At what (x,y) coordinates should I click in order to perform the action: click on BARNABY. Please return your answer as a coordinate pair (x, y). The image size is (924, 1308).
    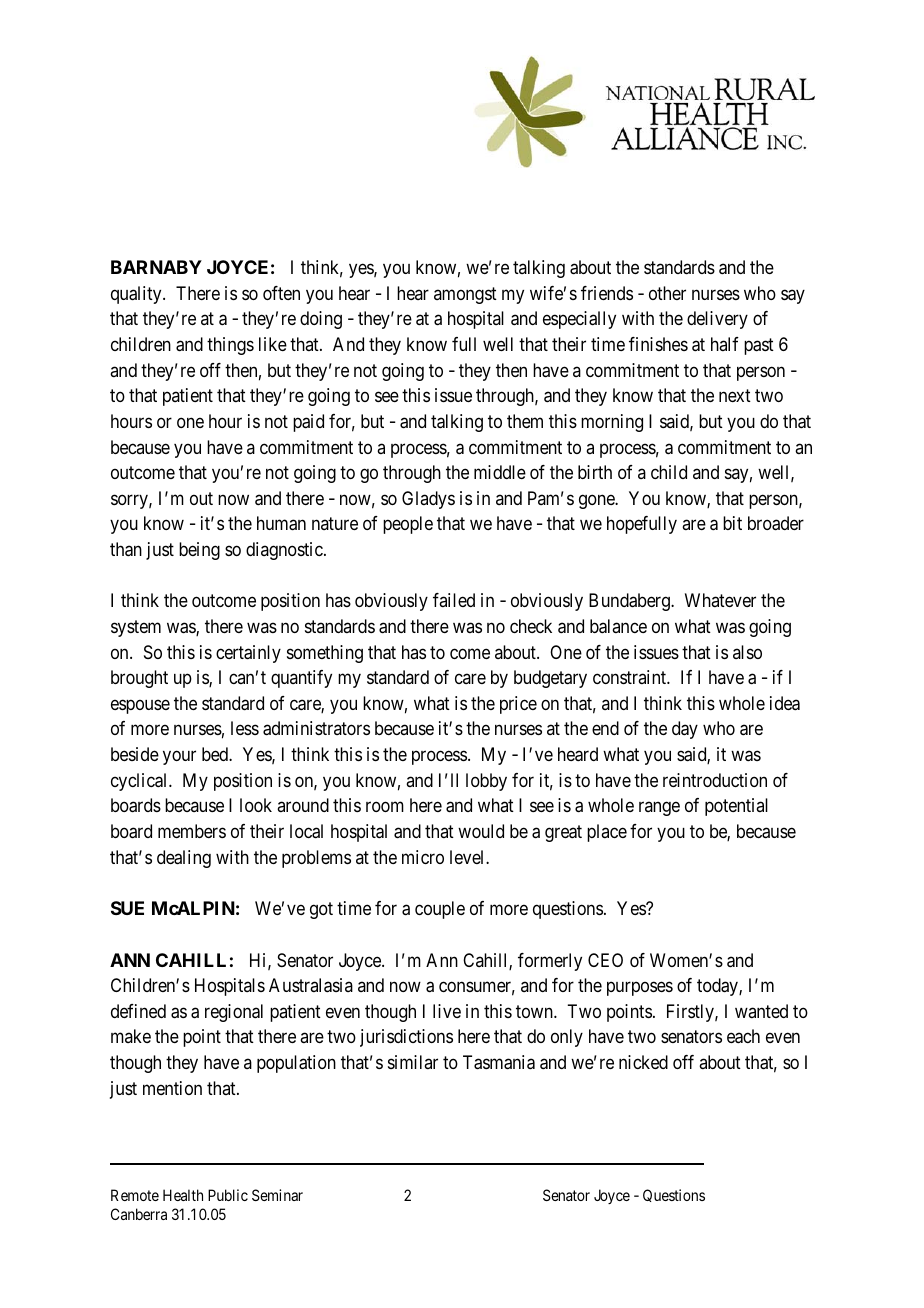
    Looking at the image, I should click on (156, 267).
